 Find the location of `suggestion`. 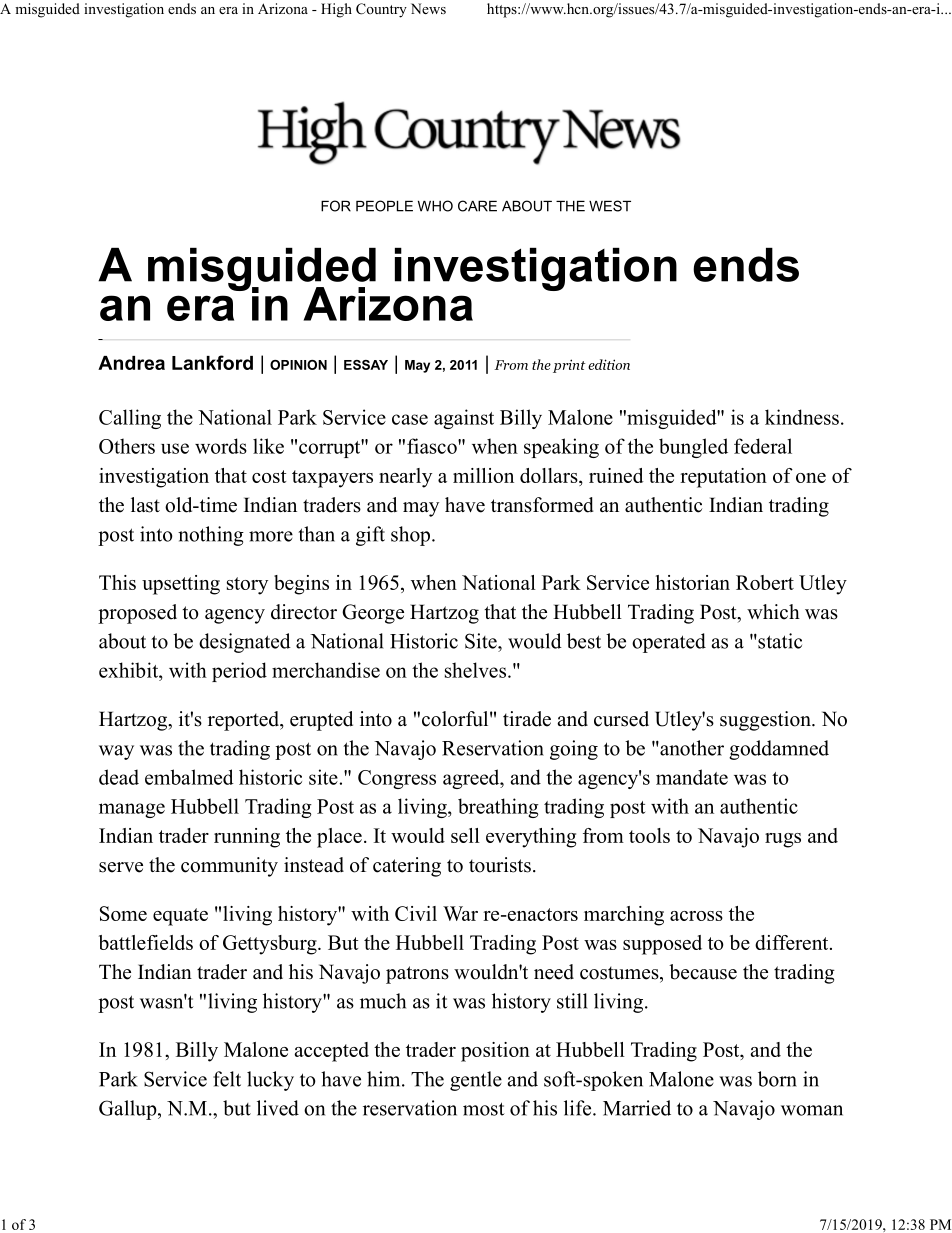

suggestion is located at coordinates (766, 721).
